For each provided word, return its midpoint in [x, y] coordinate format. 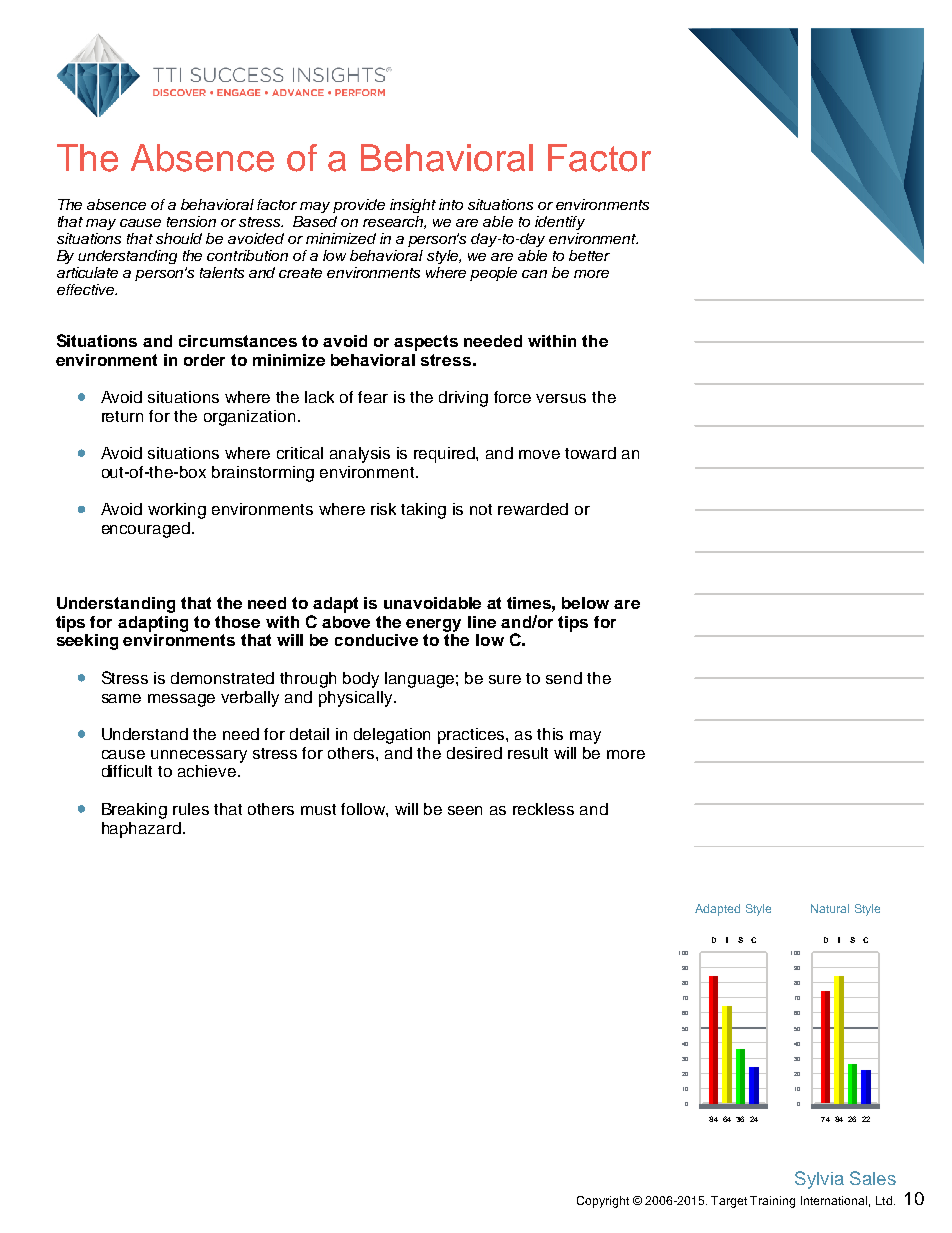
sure [505, 679]
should [179, 238]
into [451, 204]
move [539, 454]
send [564, 678]
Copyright [603, 1202]
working [177, 511]
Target [729, 1202]
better [589, 255]
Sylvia [819, 1180]
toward [590, 453]
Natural [830, 908]
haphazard [141, 830]
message [181, 700]
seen [465, 810]
